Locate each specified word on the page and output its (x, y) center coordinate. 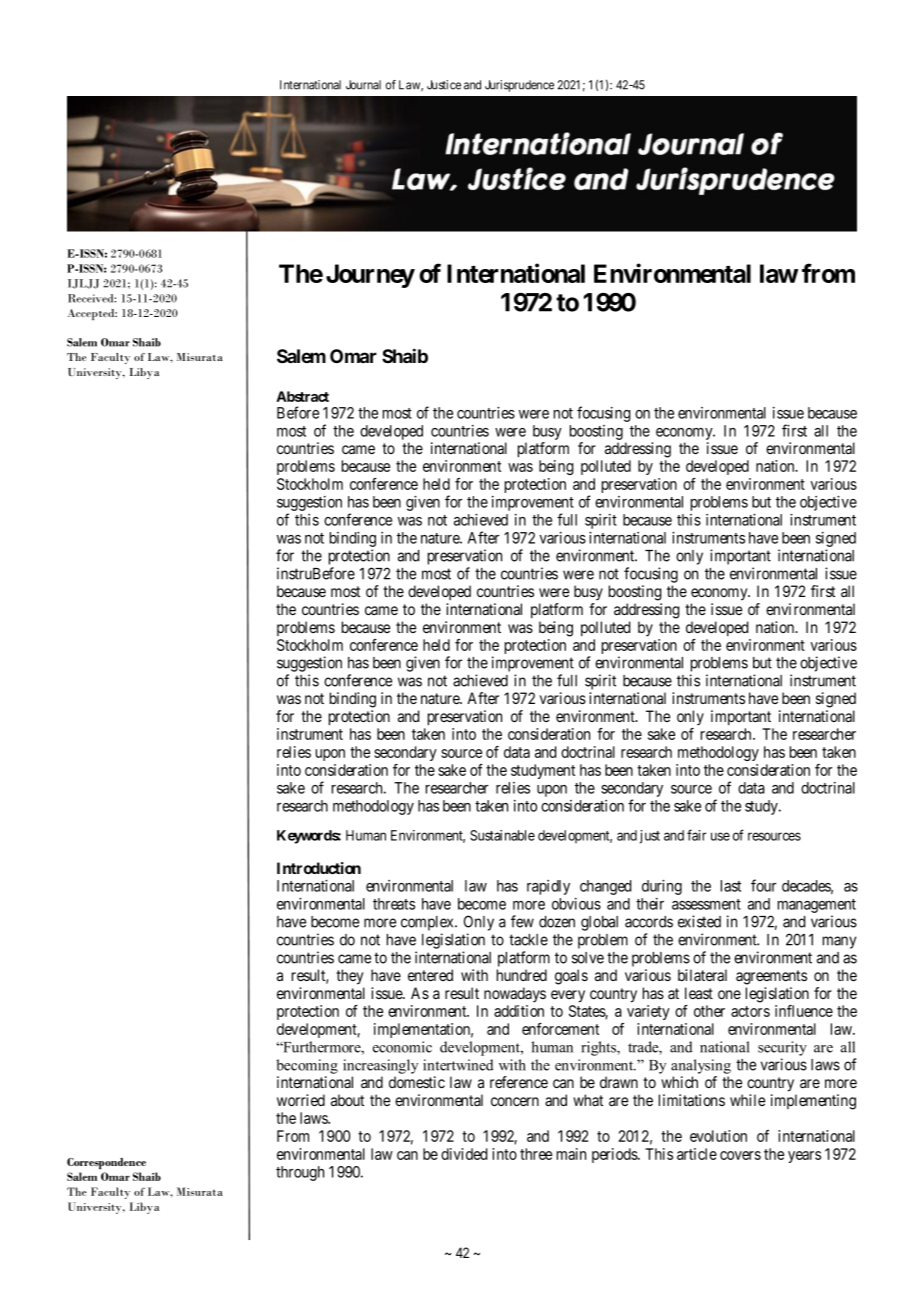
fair (696, 835)
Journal (363, 85)
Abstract (302, 396)
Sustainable (502, 835)
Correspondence (106, 1163)
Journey (370, 276)
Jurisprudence (519, 86)
